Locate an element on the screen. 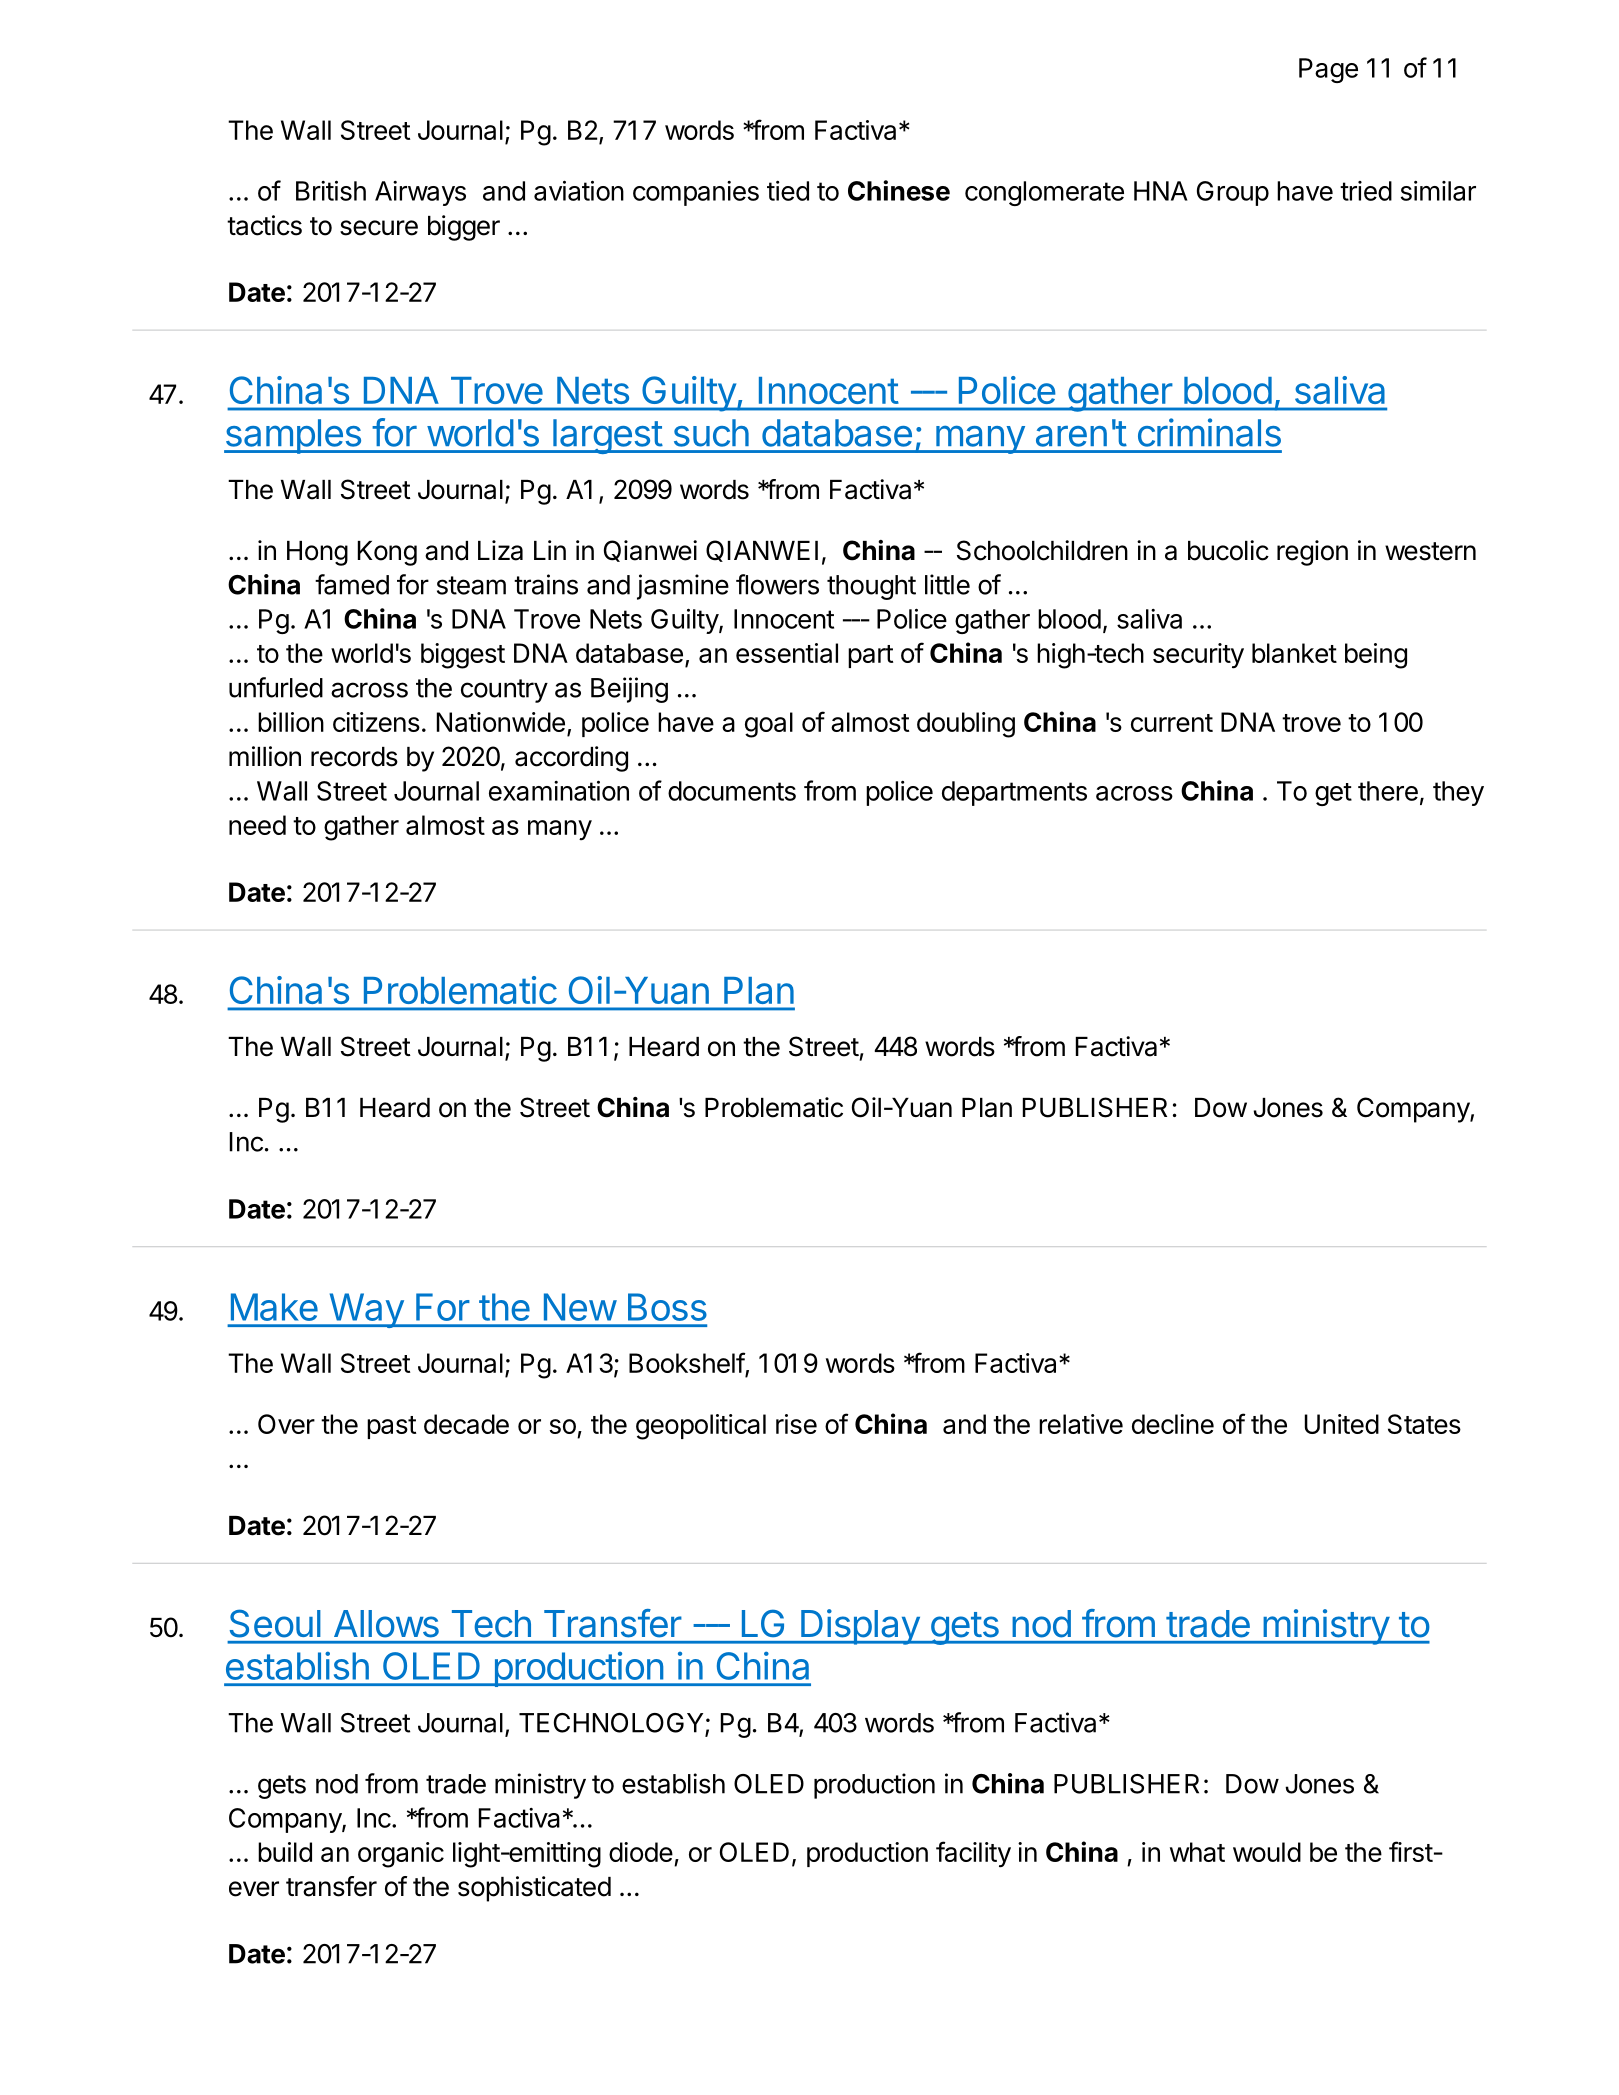 This screenshot has height=2095, width=1619. past is located at coordinates (391, 1427).
